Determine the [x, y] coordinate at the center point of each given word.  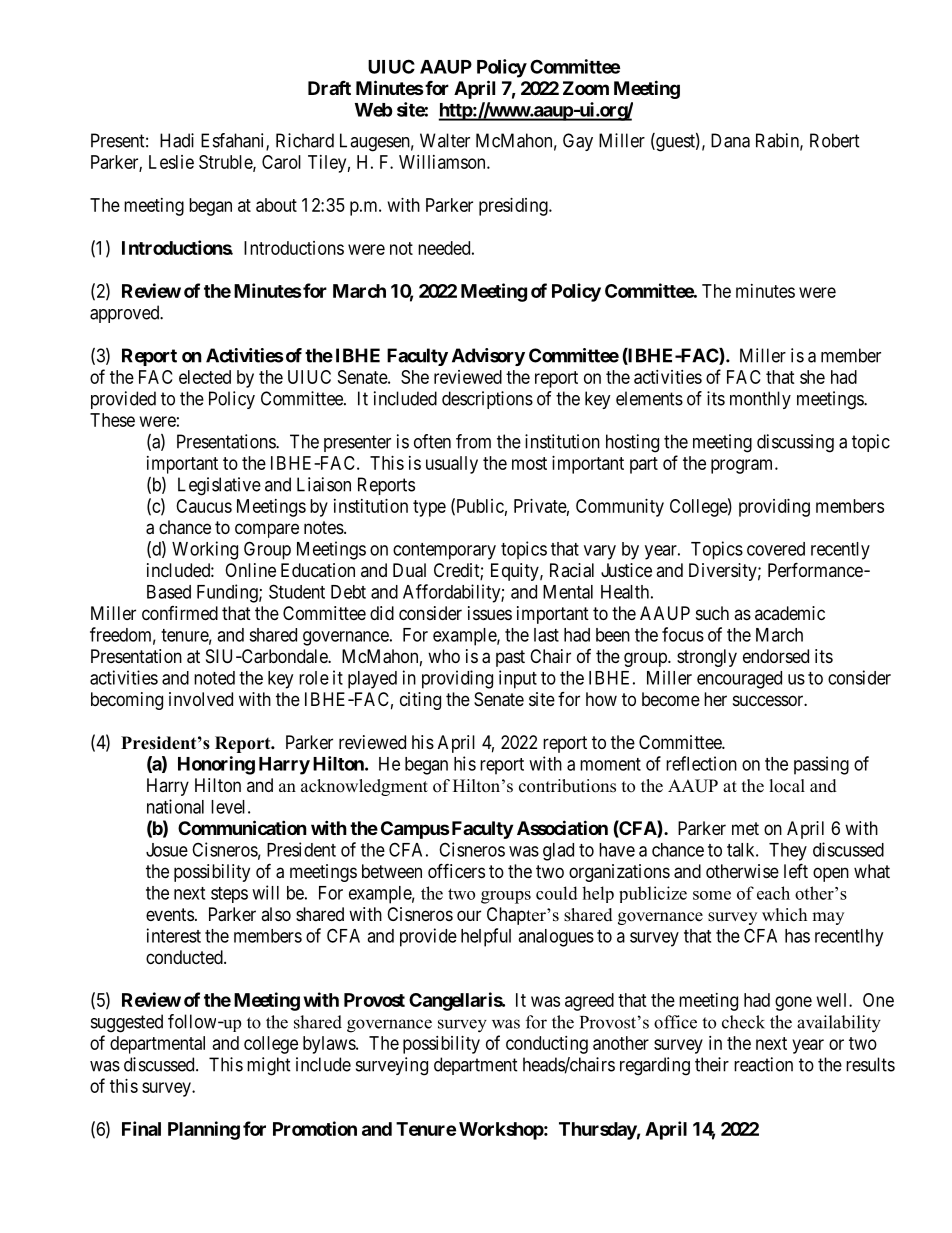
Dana [730, 140]
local [787, 786]
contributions [567, 786]
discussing [795, 443]
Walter [445, 140]
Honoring [216, 765]
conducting [547, 1045]
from [473, 441]
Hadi [177, 140]
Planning [204, 1130]
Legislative [219, 486]
